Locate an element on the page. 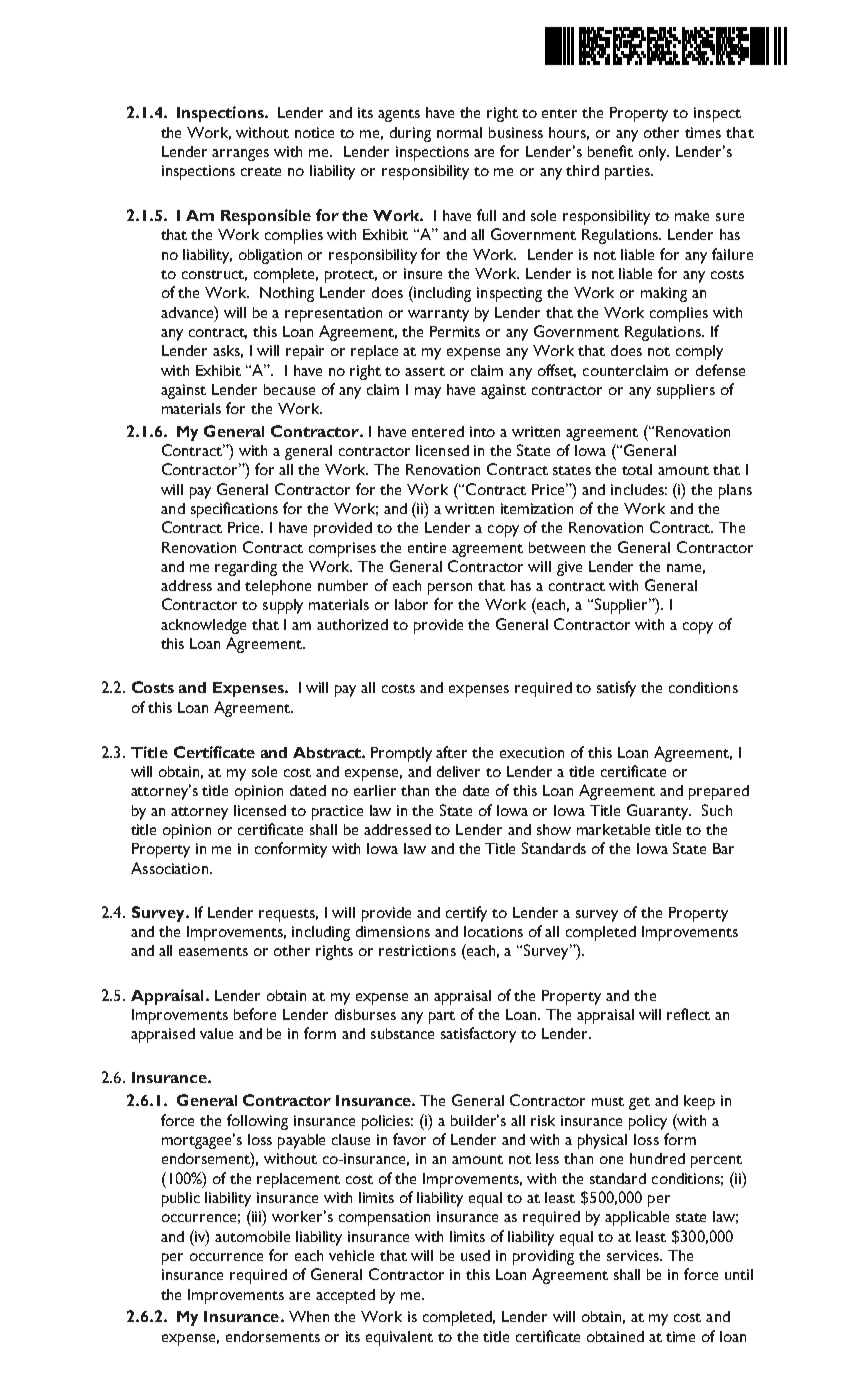 The width and height of the image is (849, 1400). person is located at coordinates (450, 589).
